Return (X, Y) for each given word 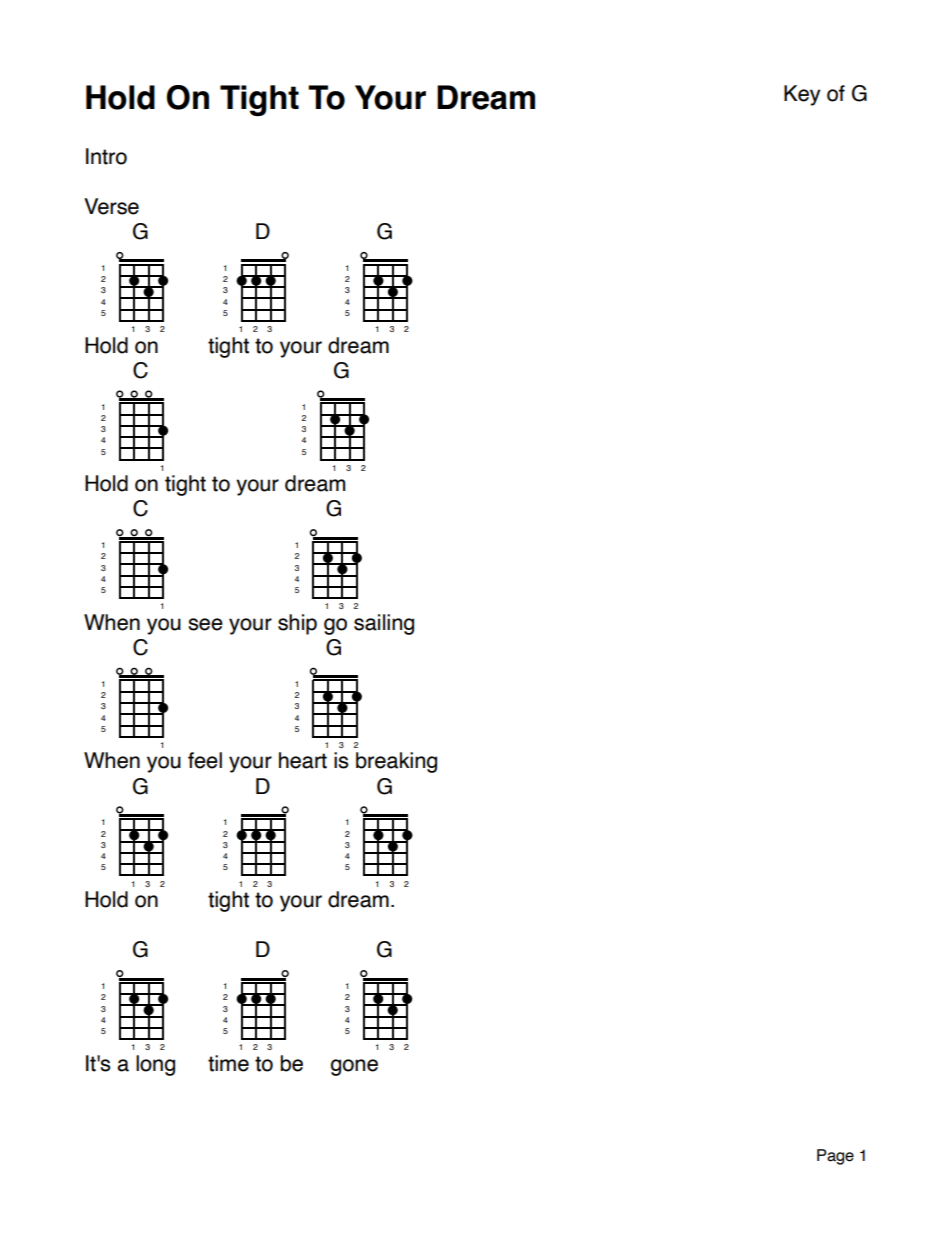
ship (297, 624)
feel (205, 760)
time (228, 1063)
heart (303, 760)
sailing (384, 624)
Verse (111, 206)
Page (835, 1157)
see (205, 624)
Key (802, 95)
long (155, 1065)
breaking (396, 762)
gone (354, 1067)
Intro (106, 156)
